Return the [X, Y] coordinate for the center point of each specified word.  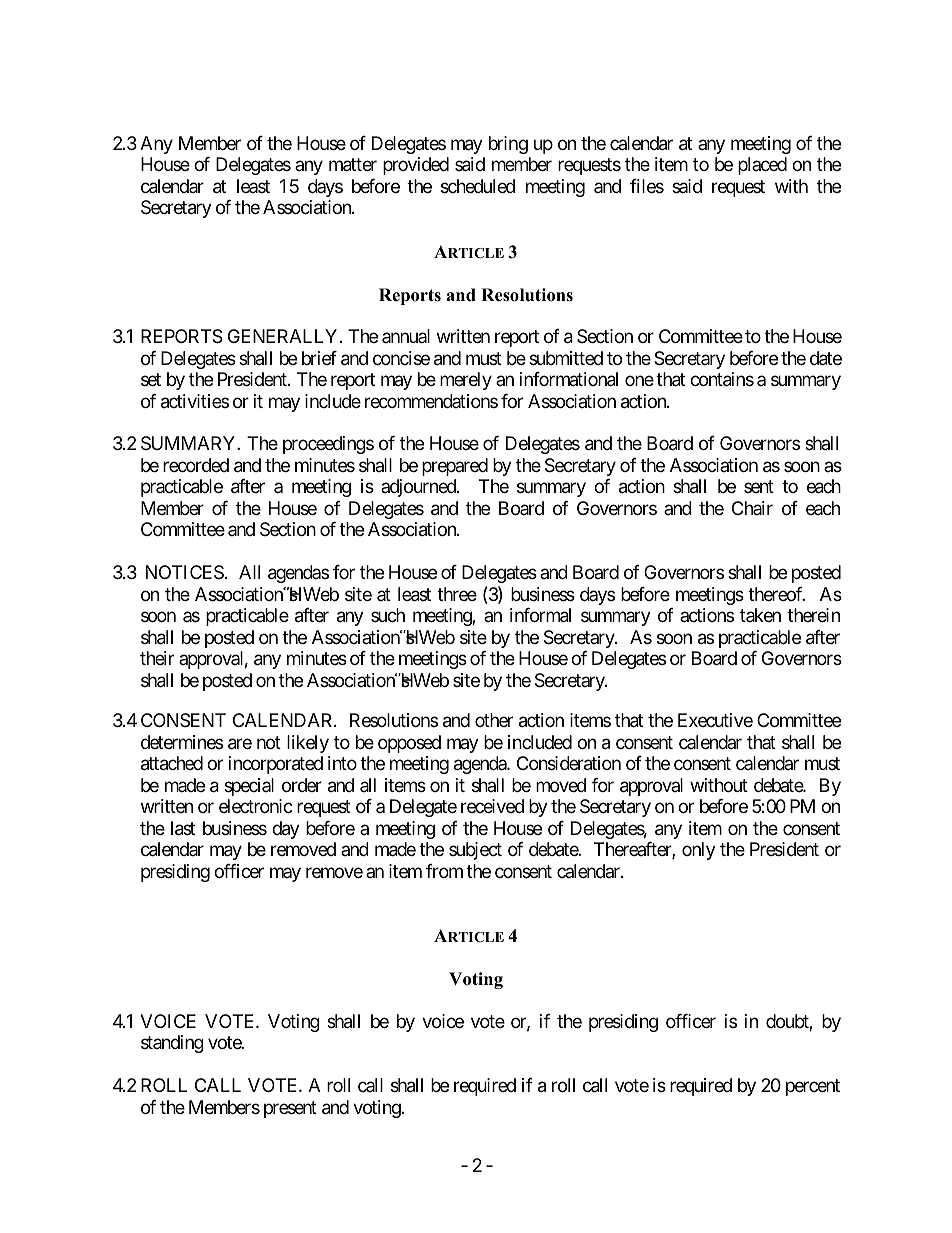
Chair [752, 508]
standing [172, 1044]
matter [353, 165]
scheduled [478, 186]
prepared [455, 467]
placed [762, 166]
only [699, 851]
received [492, 806]
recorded [196, 465]
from [444, 871]
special [249, 787]
